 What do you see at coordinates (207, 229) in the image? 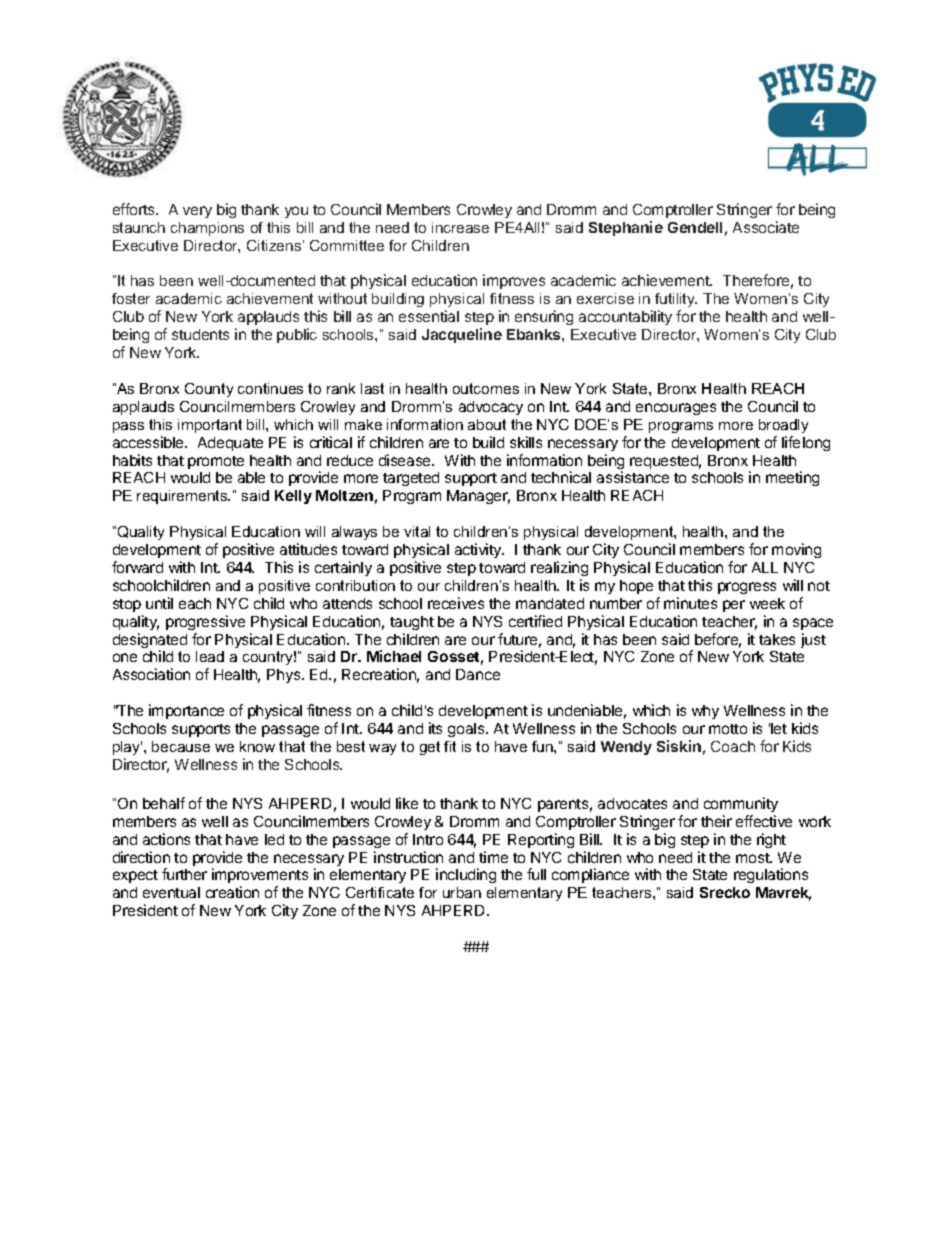
I see `champions` at bounding box center [207, 229].
